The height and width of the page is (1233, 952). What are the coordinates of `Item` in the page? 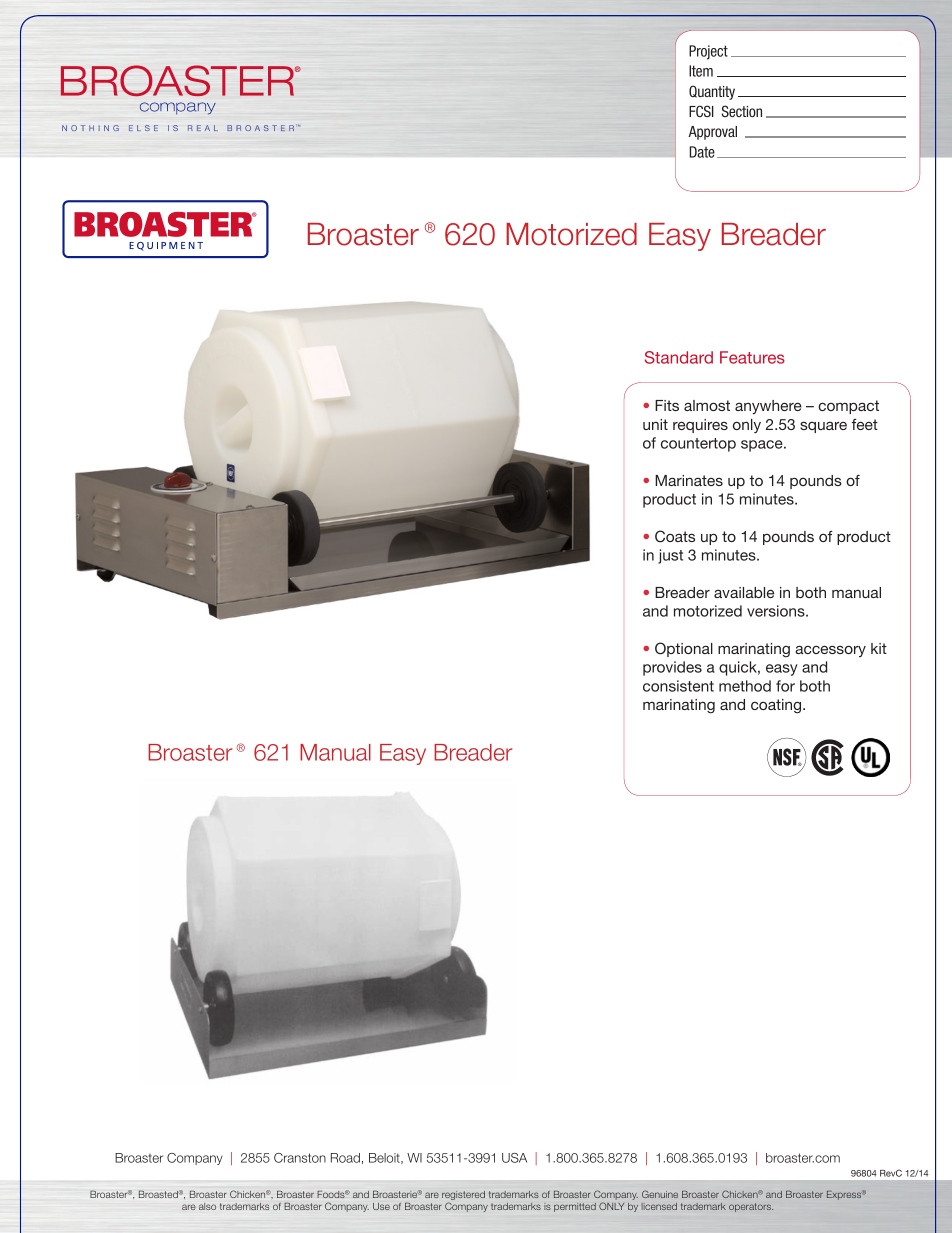 It's located at (701, 71).
